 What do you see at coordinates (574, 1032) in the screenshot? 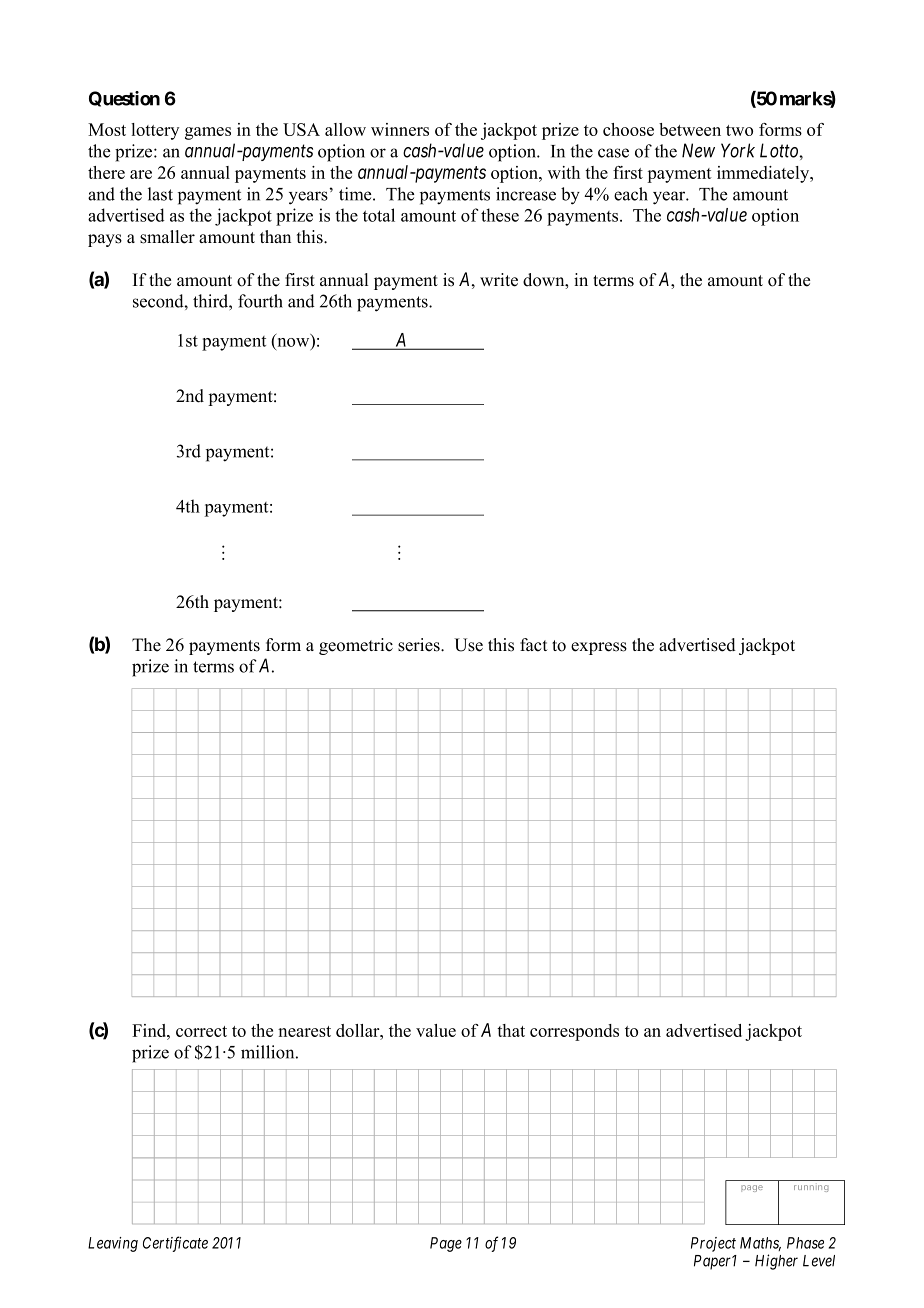
I see `corresponds` at bounding box center [574, 1032].
